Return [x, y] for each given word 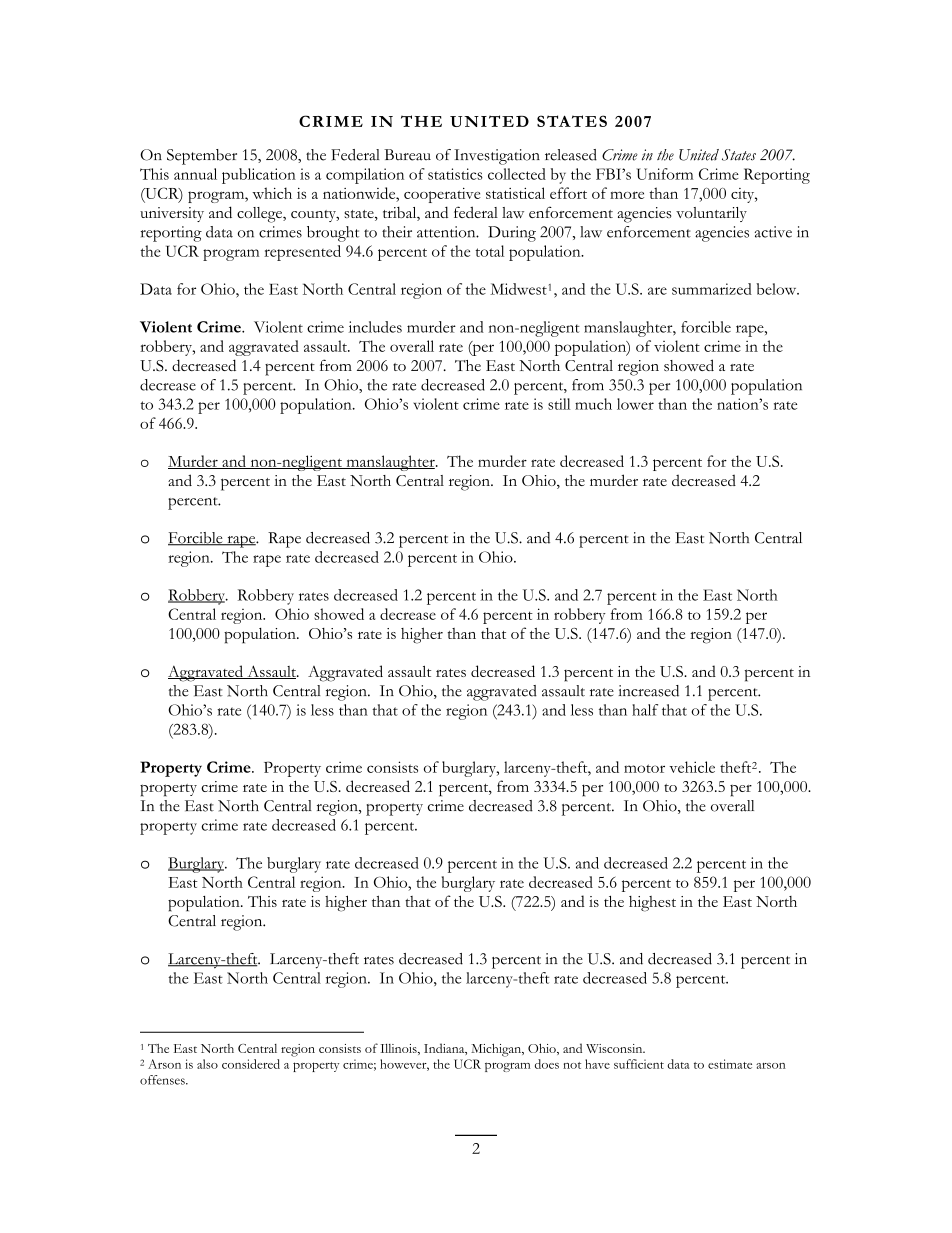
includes [375, 327]
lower [635, 404]
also [207, 1064]
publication [259, 176]
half [645, 710]
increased [649, 691]
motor [644, 768]
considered [251, 1064]
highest [652, 904]
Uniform [665, 174]
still [559, 404]
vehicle [692, 767]
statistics [455, 174]
